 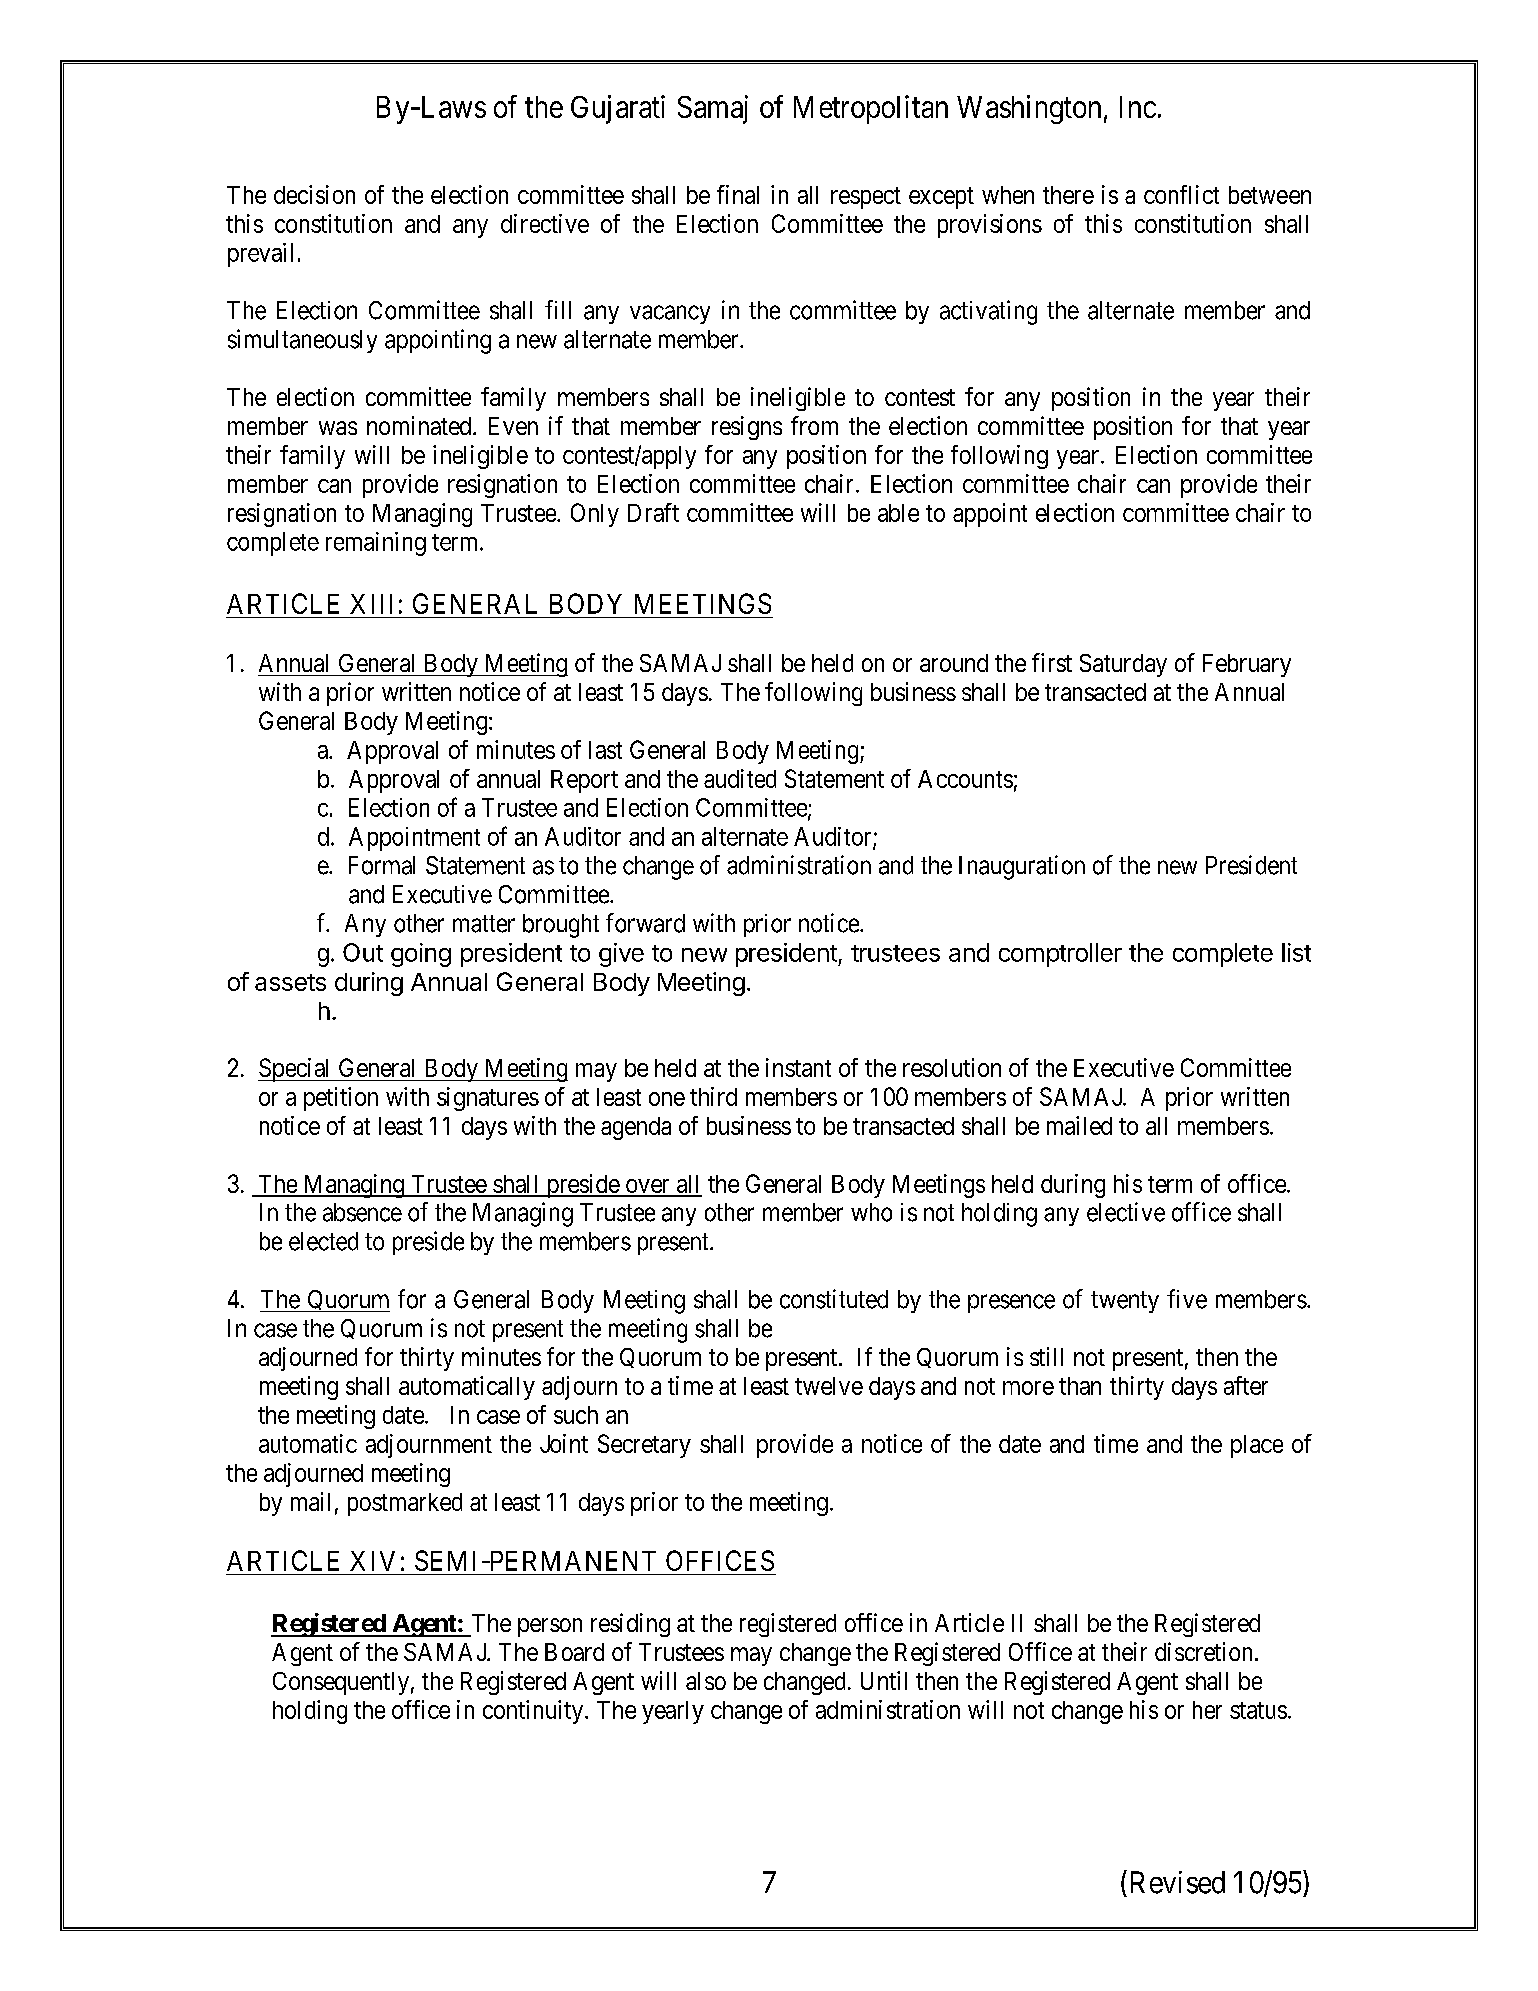 What do you see at coordinates (738, 194) in the screenshot?
I see `final` at bounding box center [738, 194].
